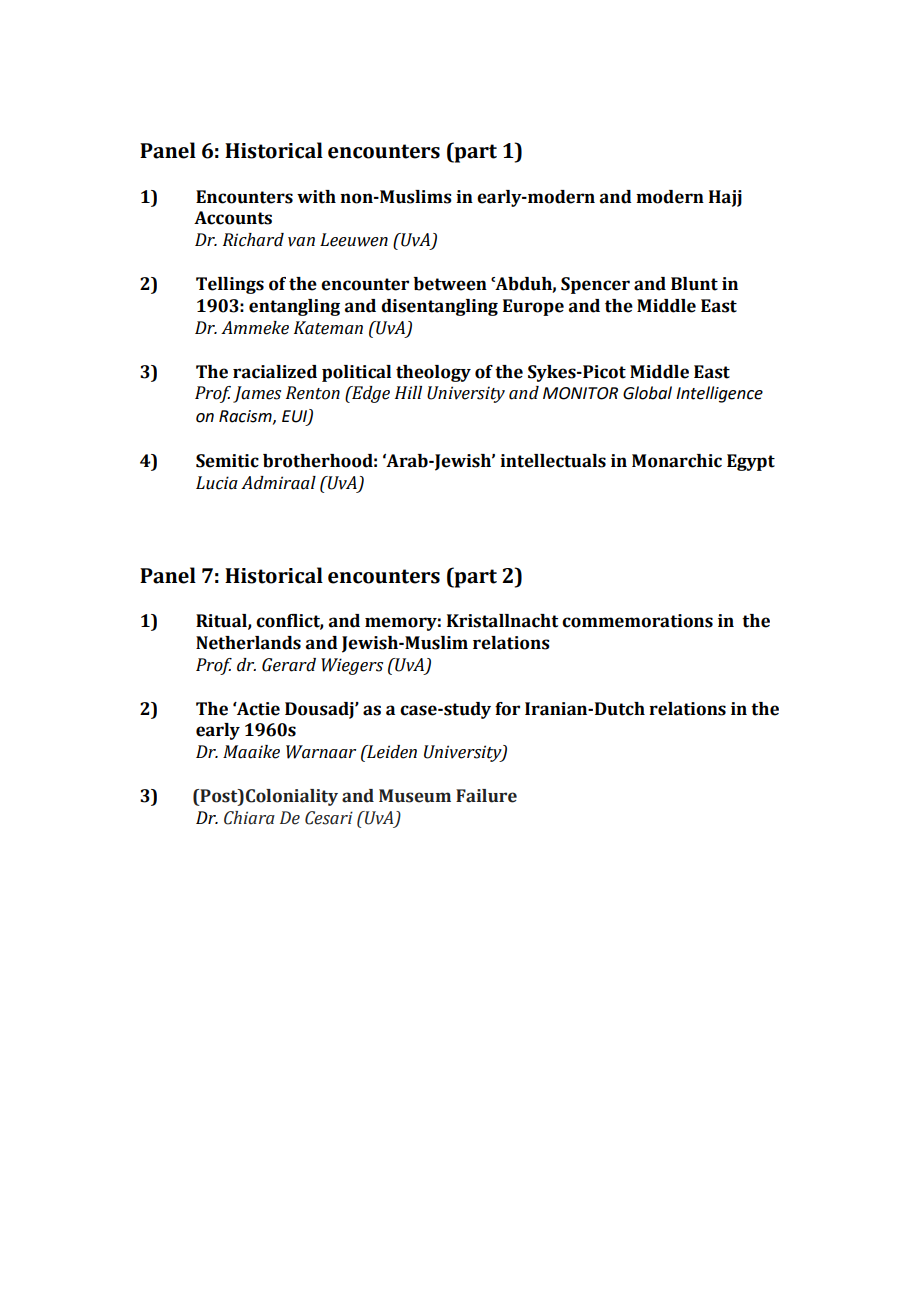 The height and width of the screenshot is (1309, 924). Describe the element at coordinates (486, 796) in the screenshot. I see `Failure` at that location.
